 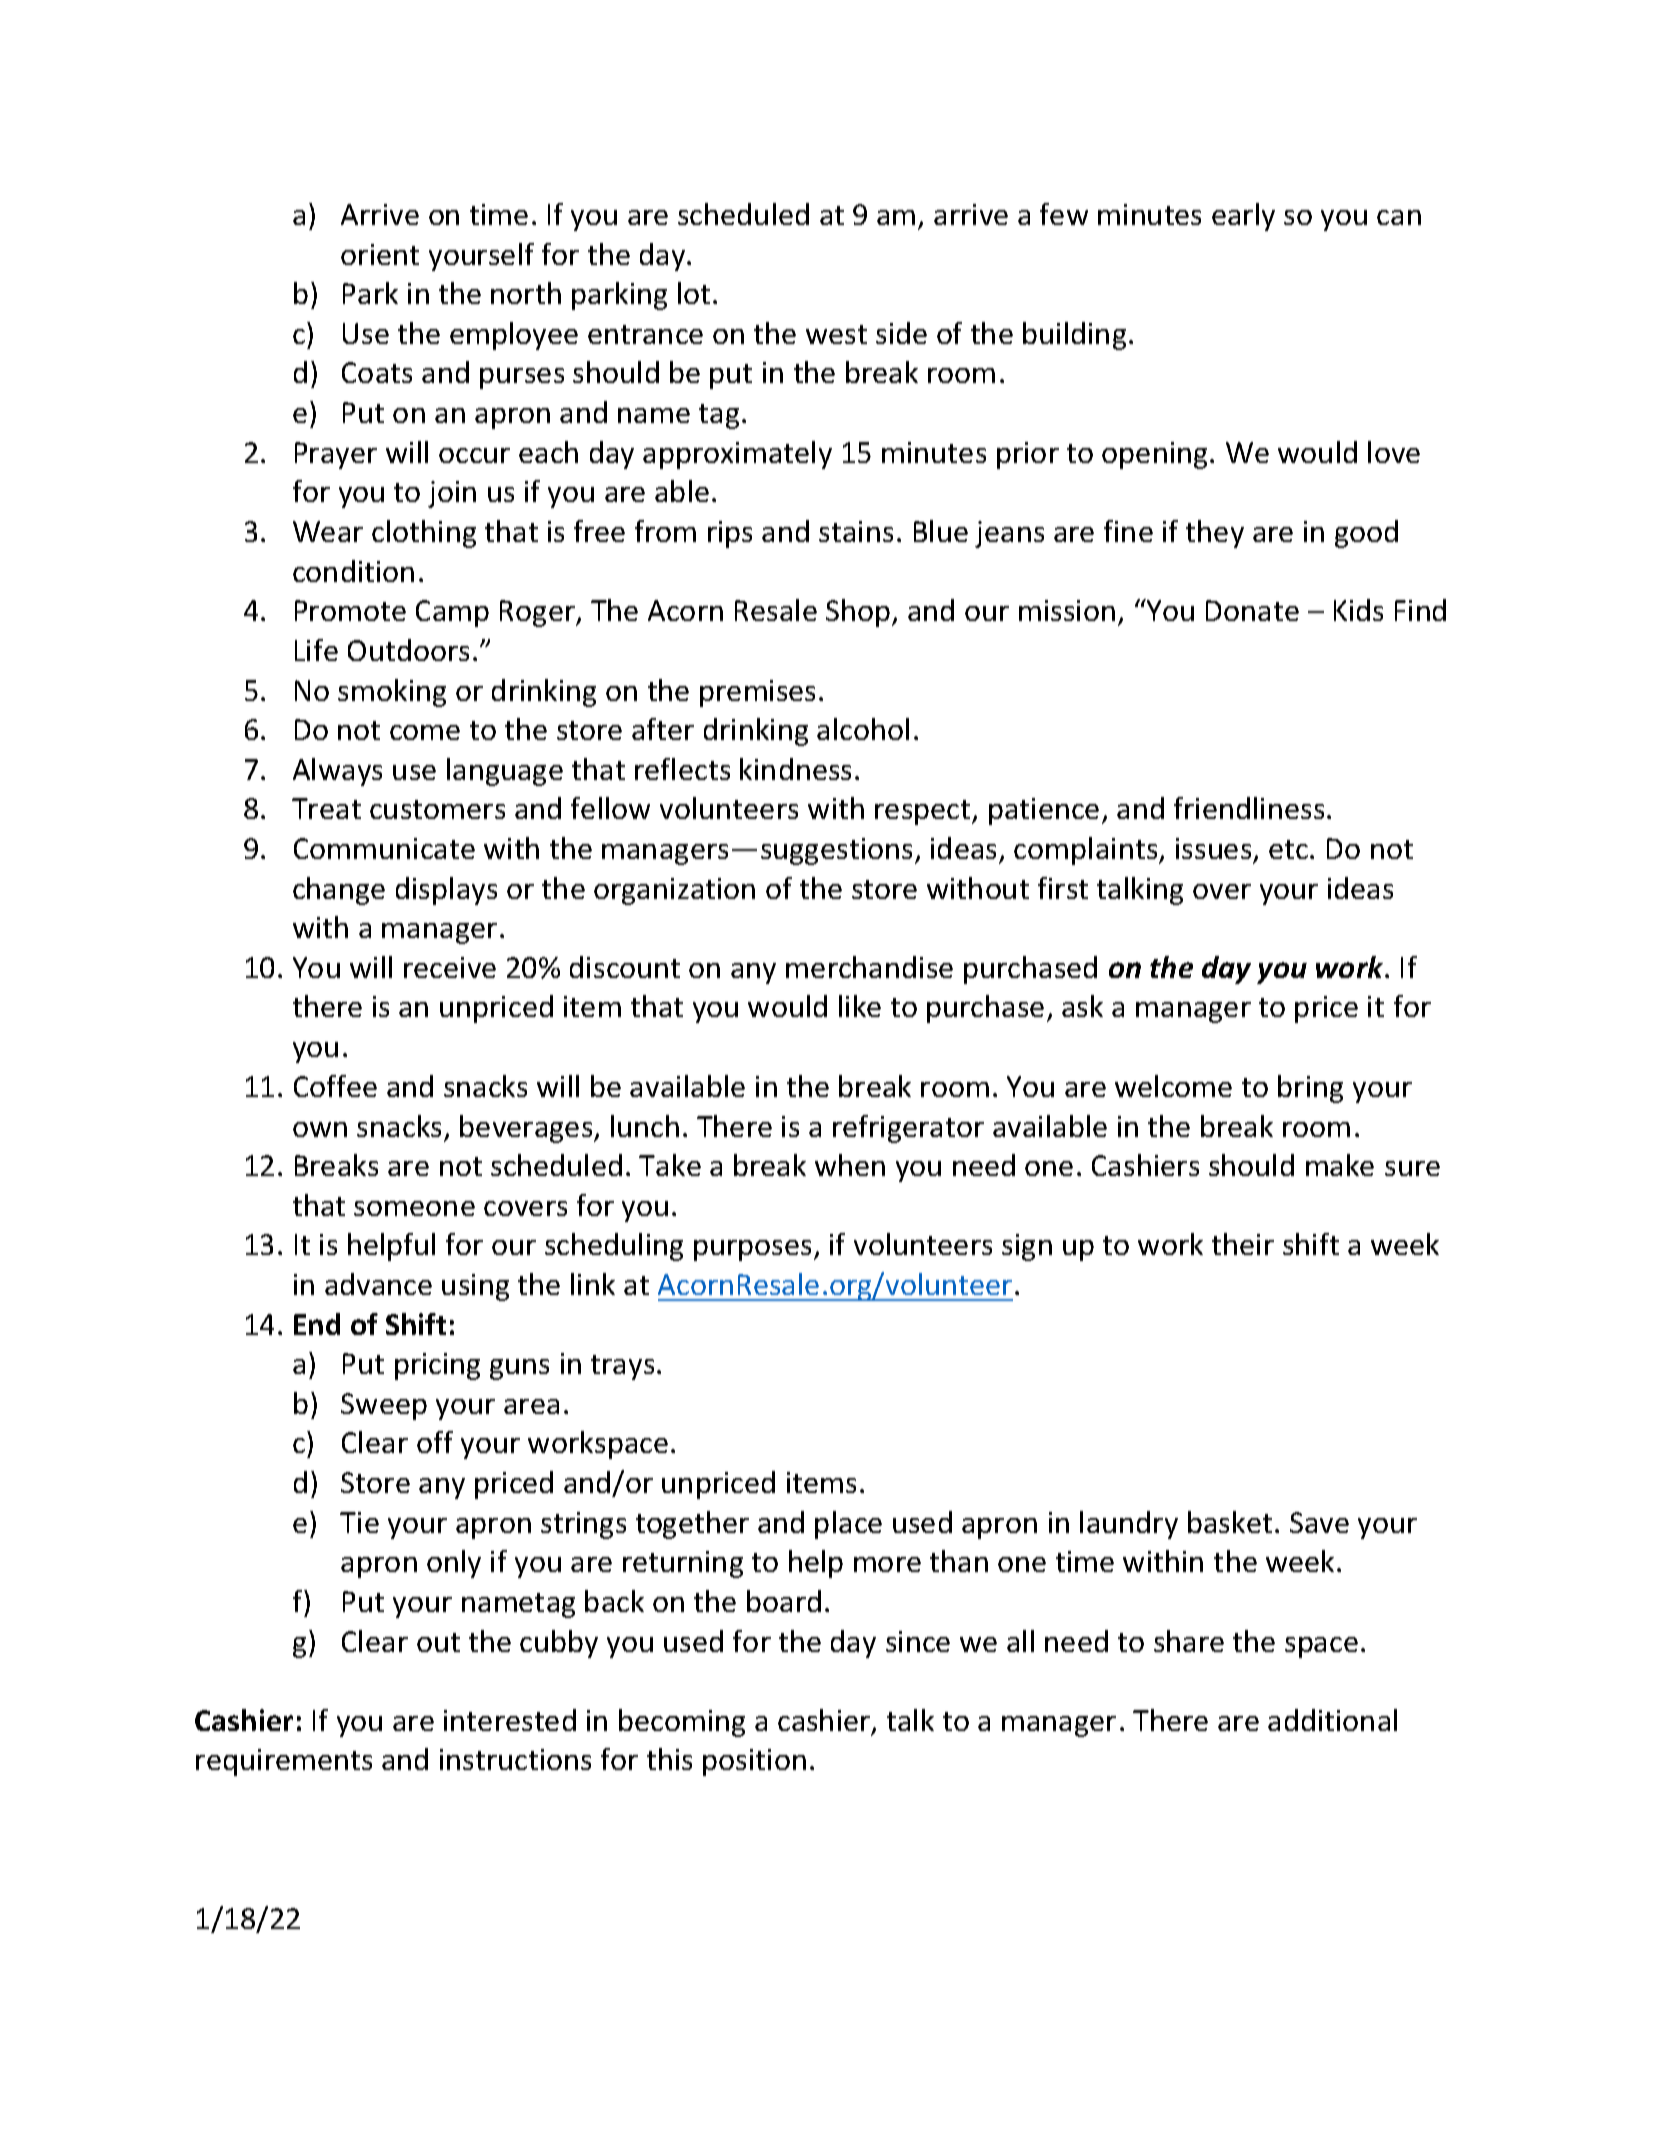 I want to click on their, so click(x=1243, y=1244).
